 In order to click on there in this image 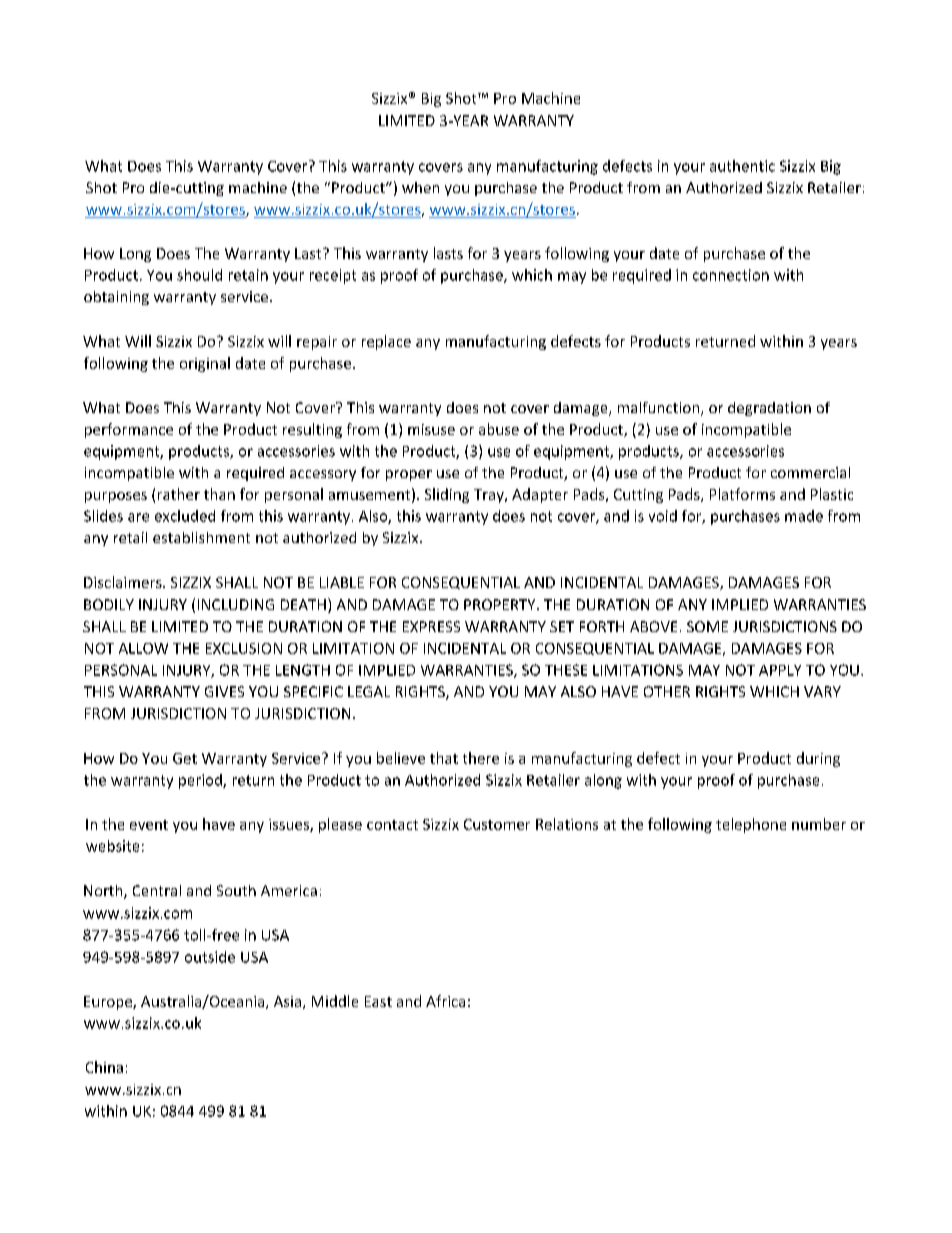, I will do `click(481, 758)`.
